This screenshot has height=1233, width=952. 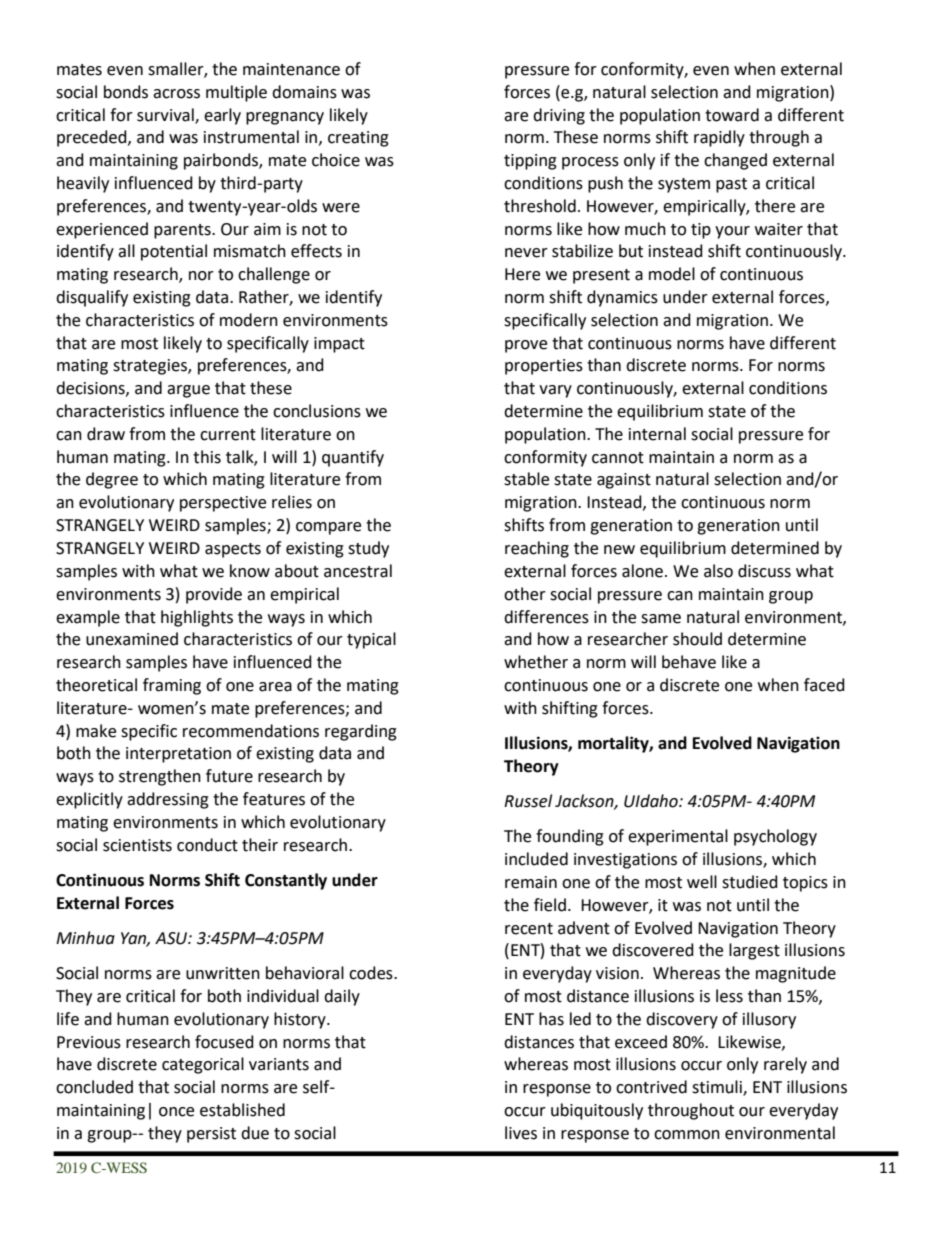 I want to click on highlights, so click(x=197, y=618).
